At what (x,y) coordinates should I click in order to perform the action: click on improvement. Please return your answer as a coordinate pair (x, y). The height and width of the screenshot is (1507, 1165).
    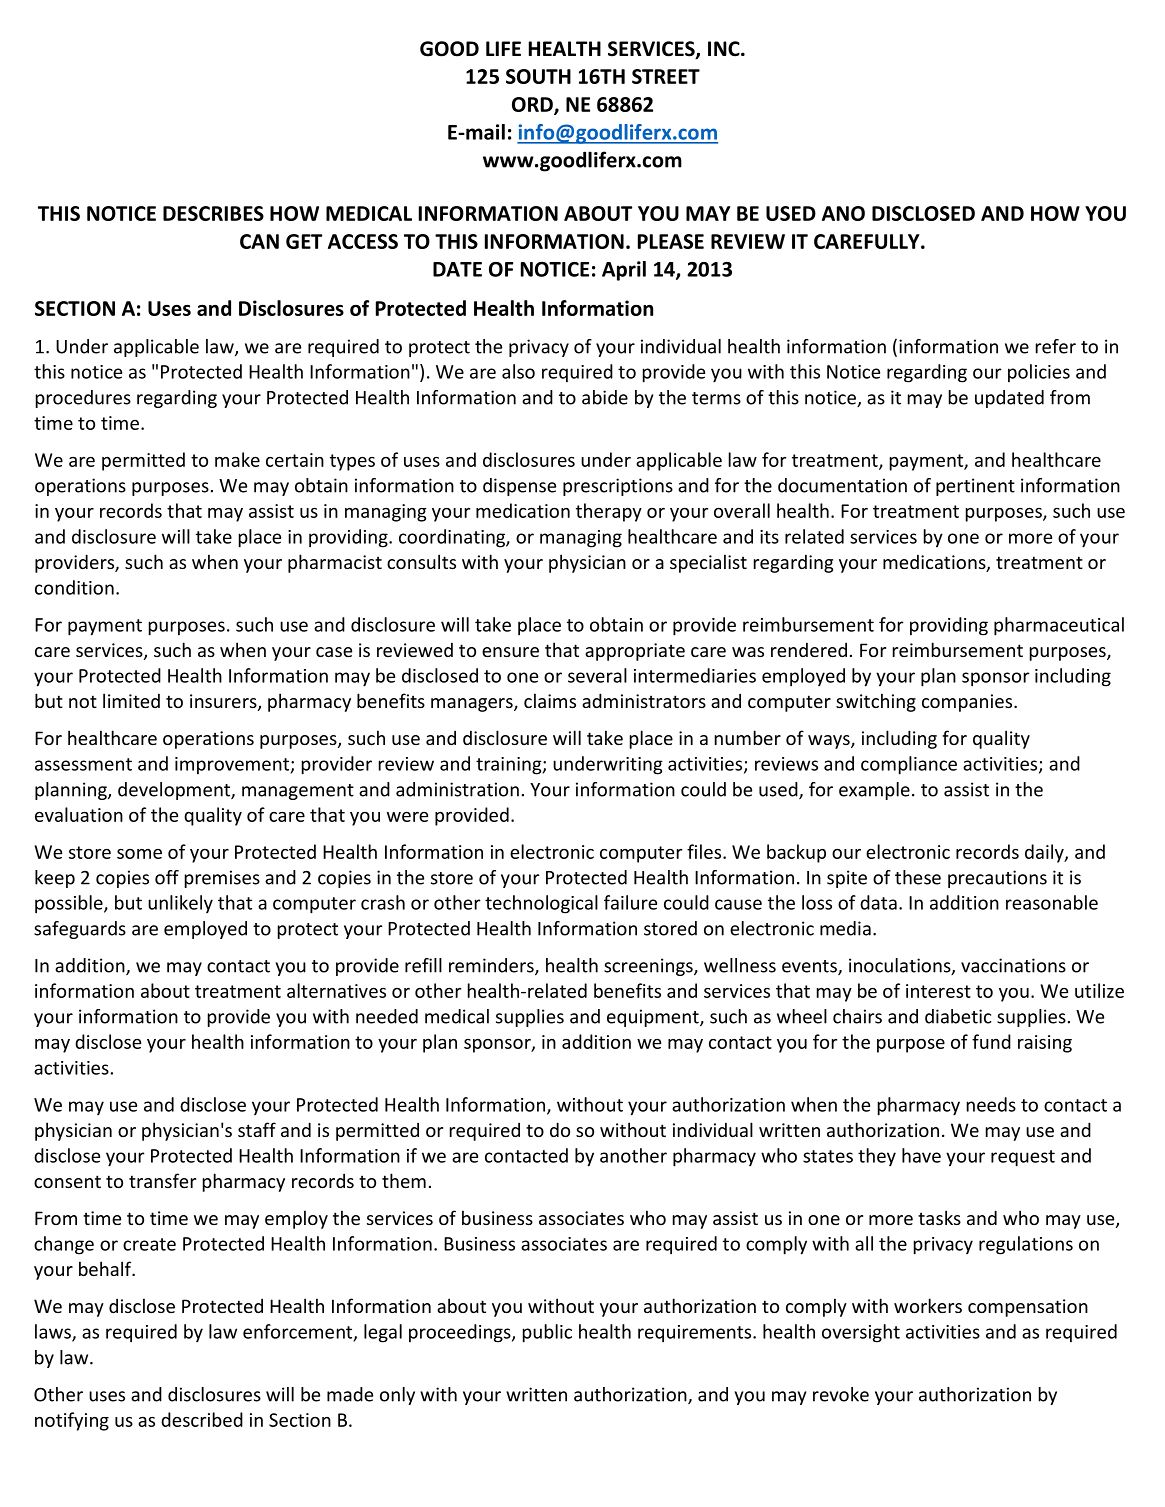
    Looking at the image, I should click on (233, 765).
